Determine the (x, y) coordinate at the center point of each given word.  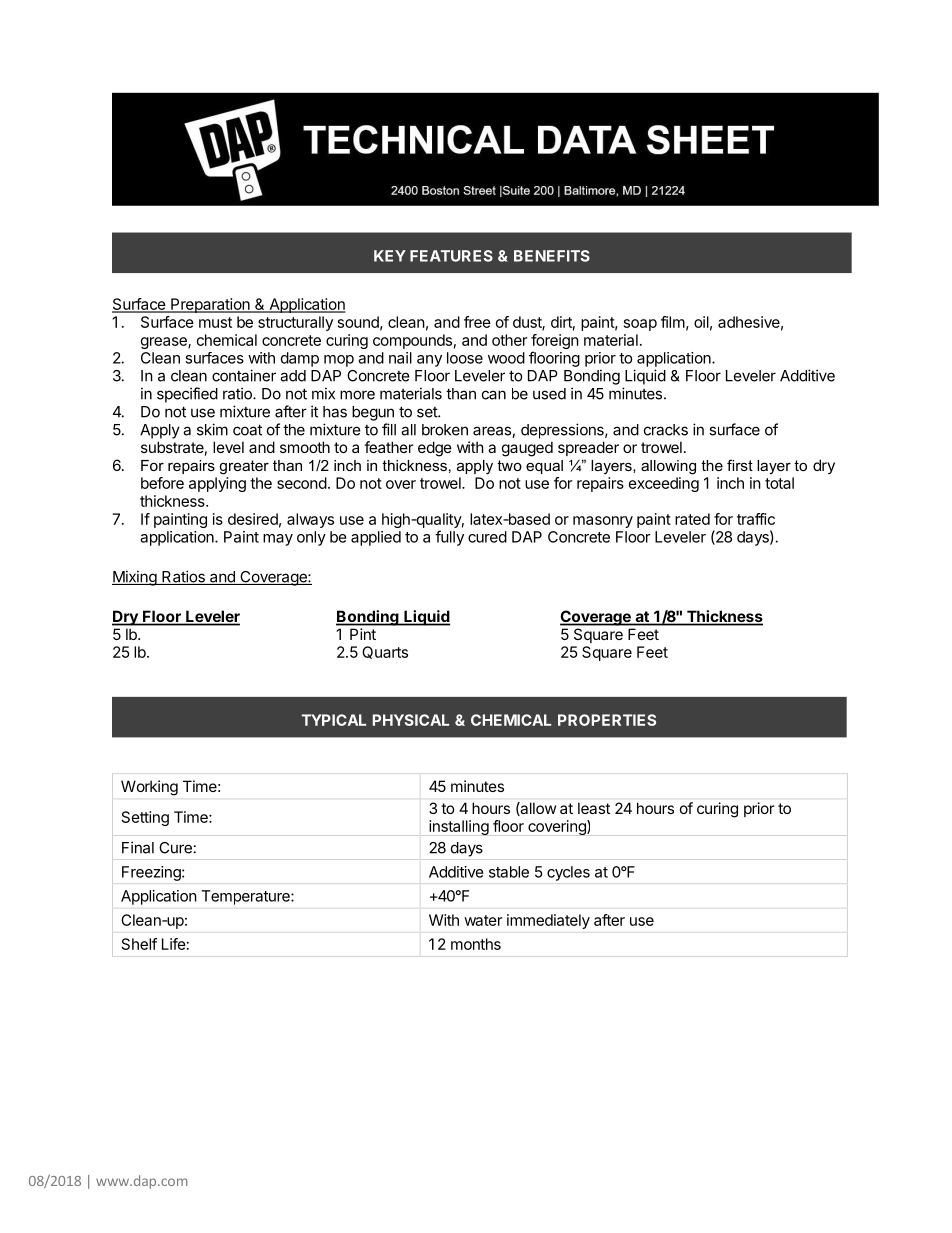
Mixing (135, 578)
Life (174, 944)
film (673, 322)
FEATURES (451, 256)
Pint (363, 634)
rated (692, 519)
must (215, 322)
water (483, 920)
